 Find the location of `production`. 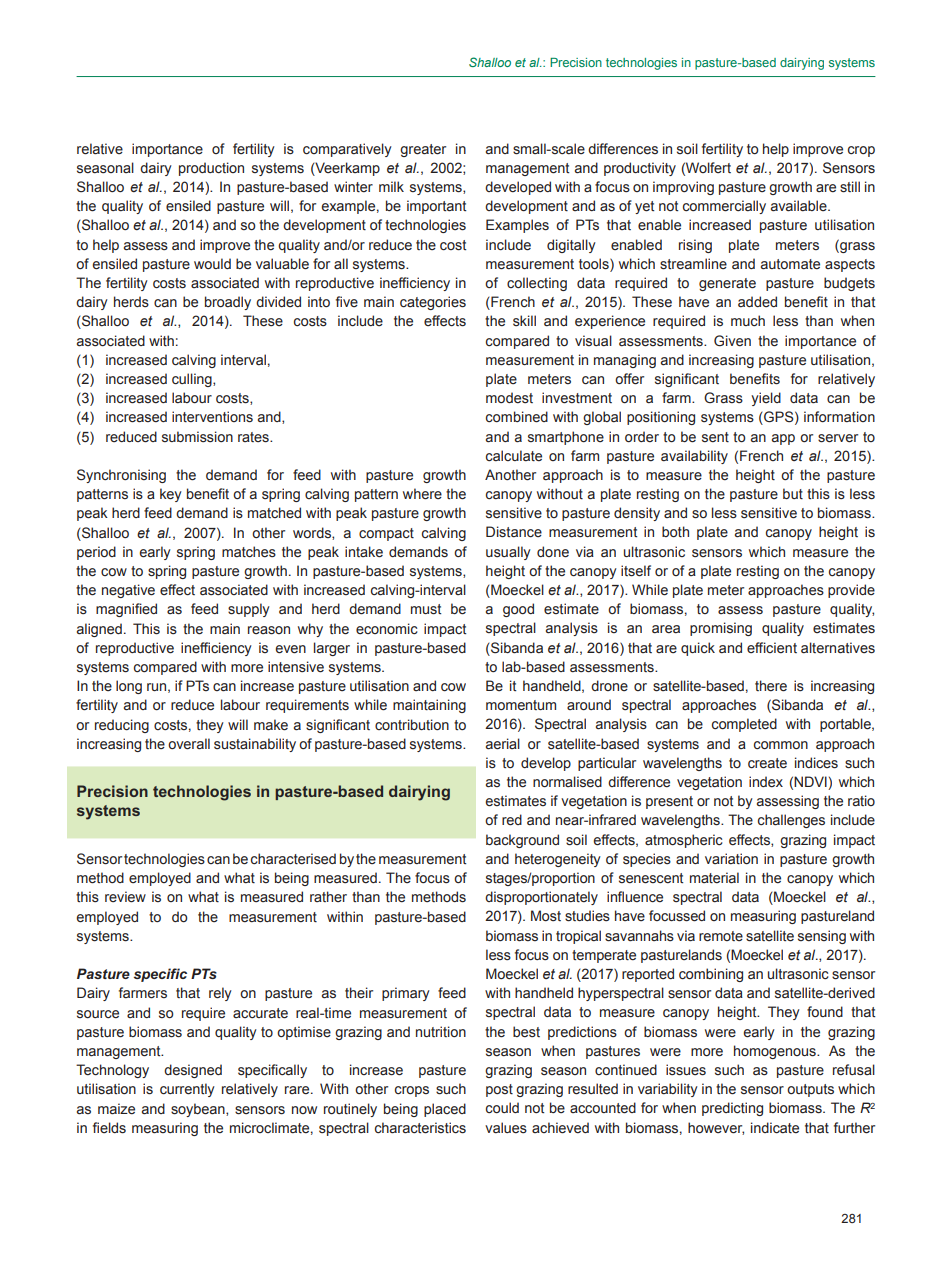

production is located at coordinates (211, 169).
